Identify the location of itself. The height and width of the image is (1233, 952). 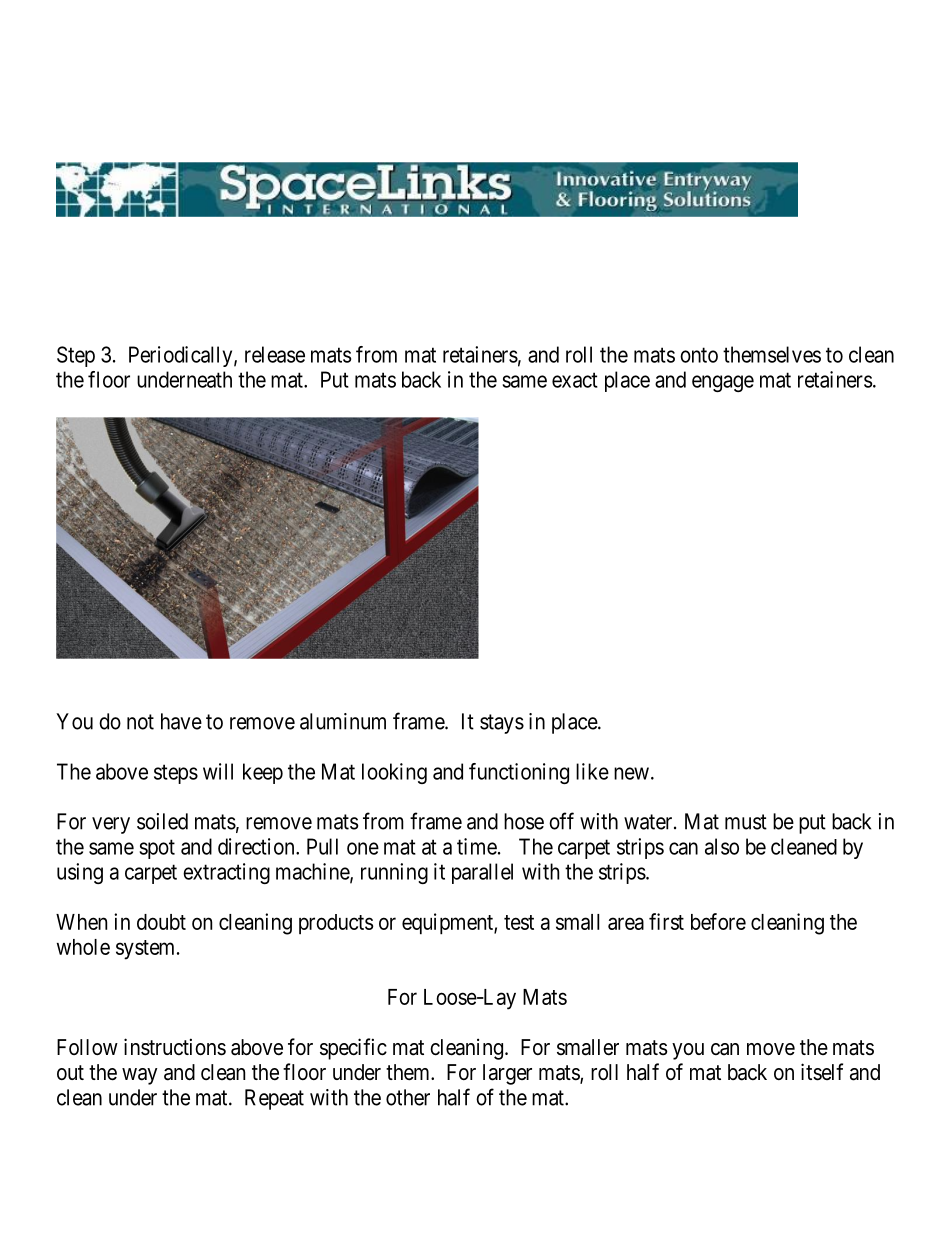
(822, 1072).
